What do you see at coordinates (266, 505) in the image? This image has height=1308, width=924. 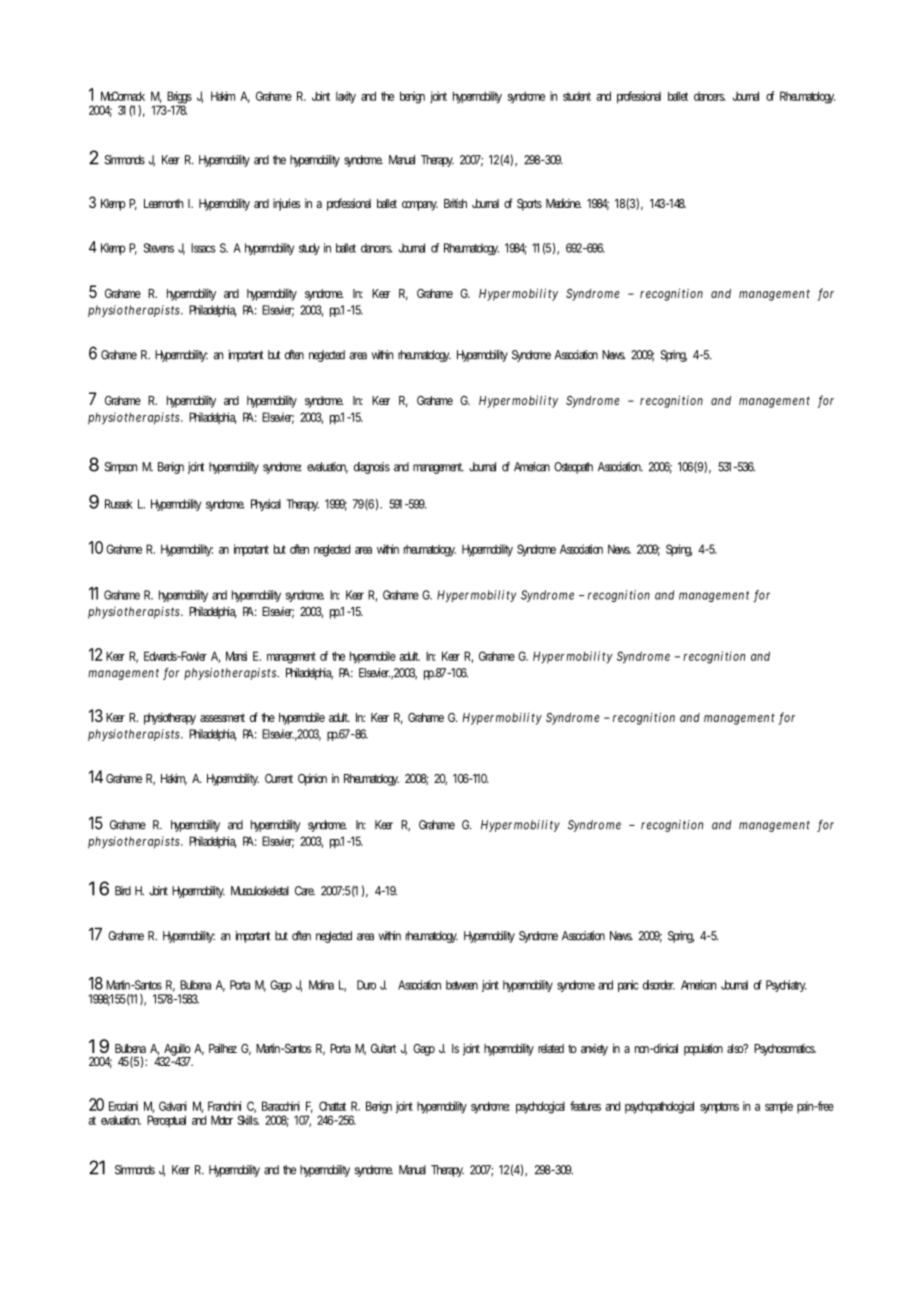 I see `Physical` at bounding box center [266, 505].
